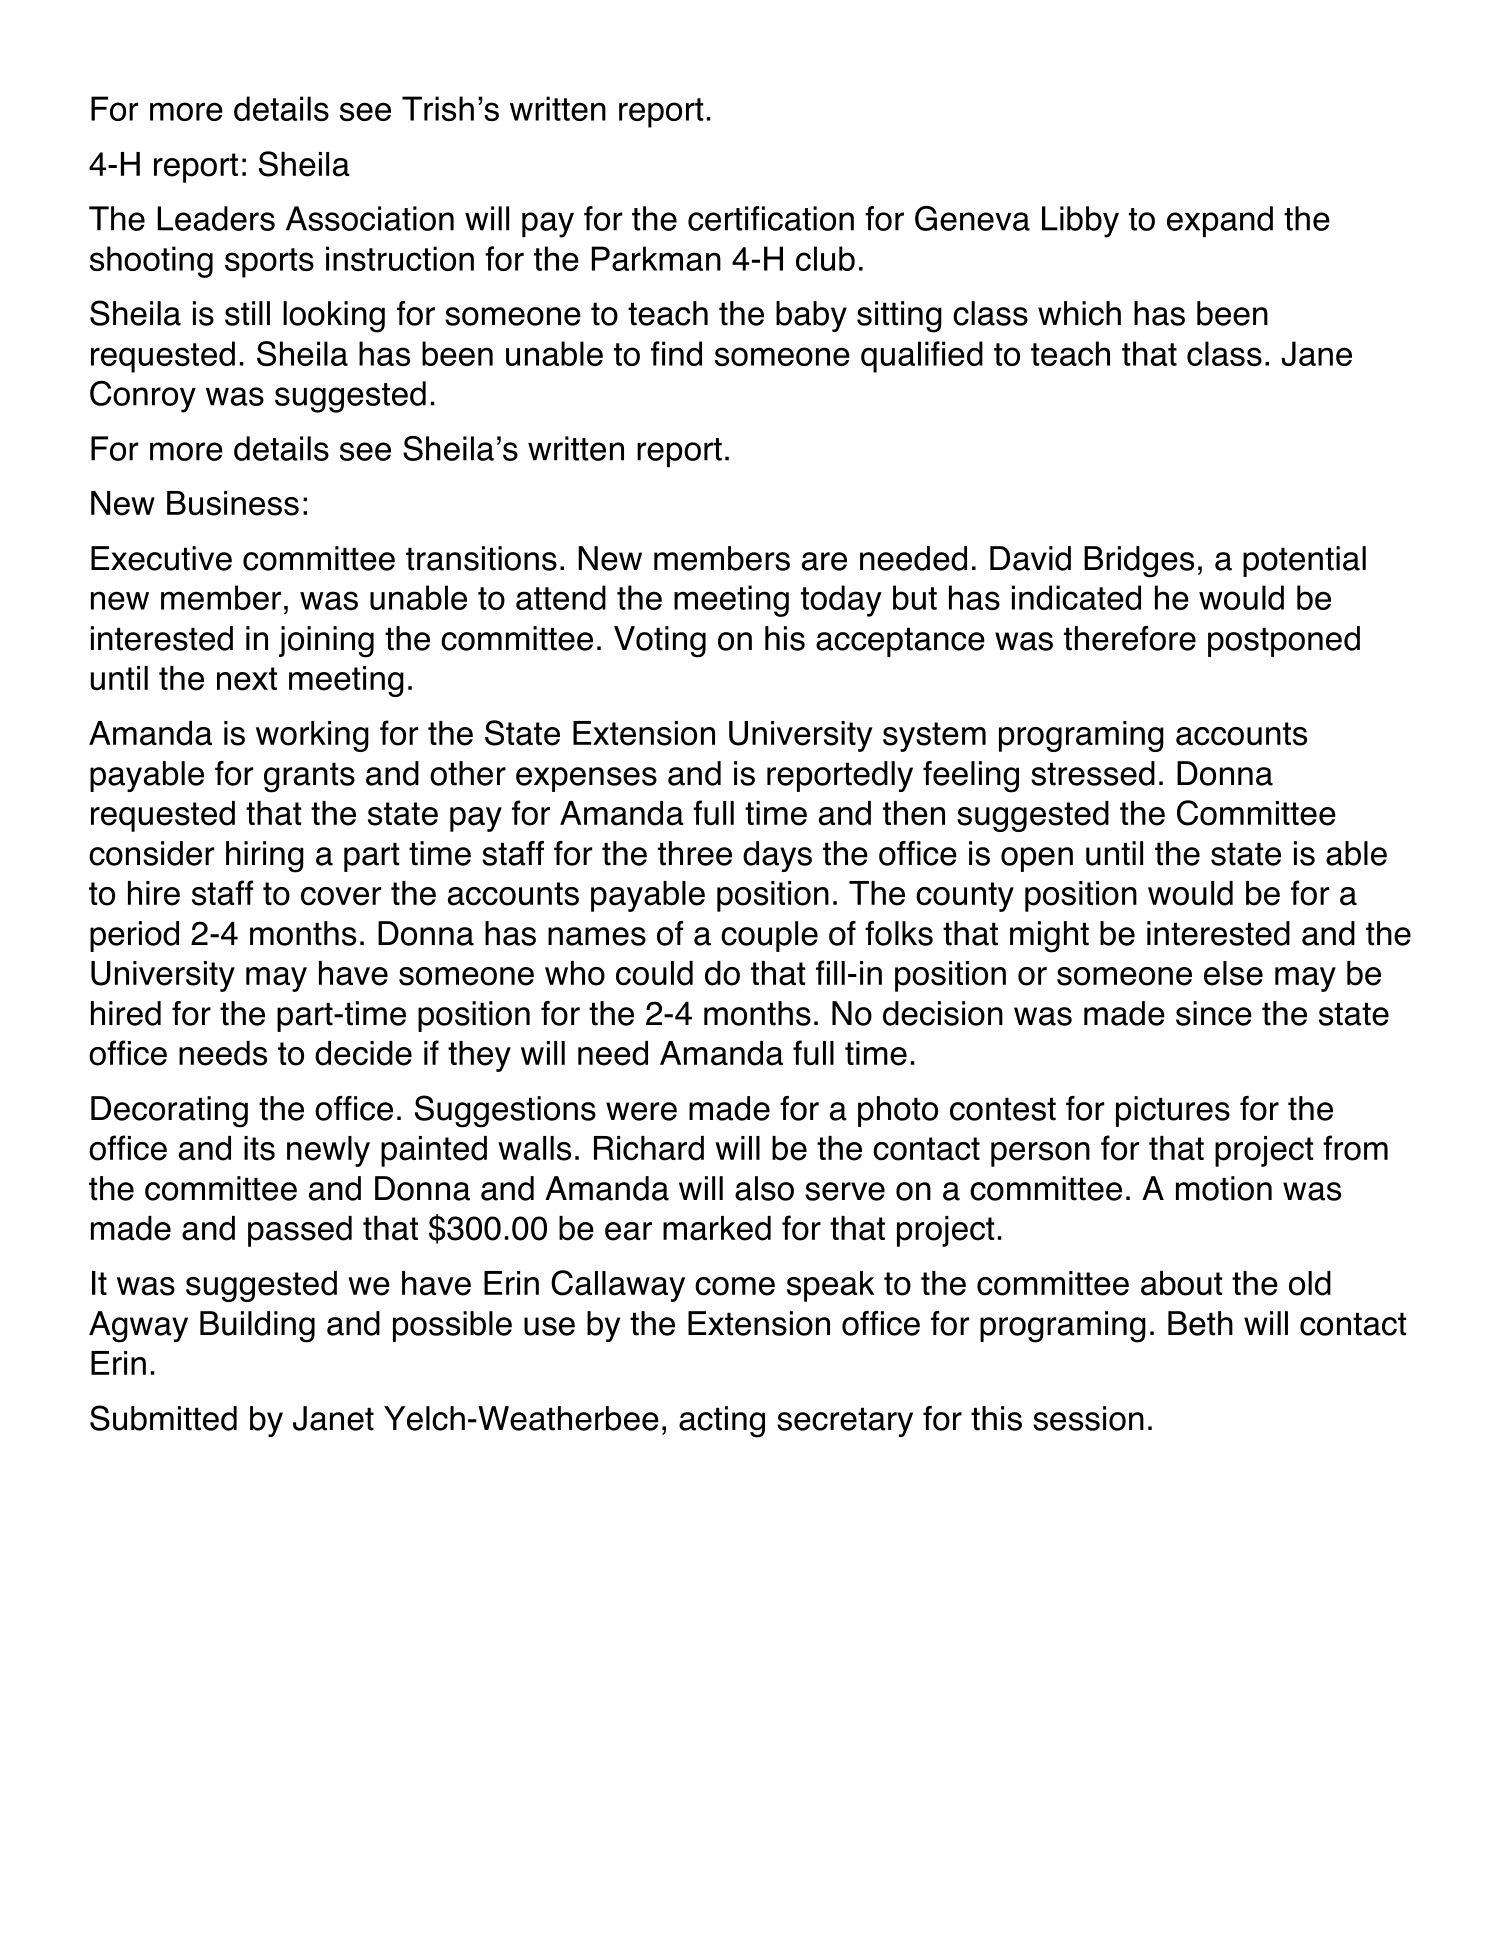  I want to click on certification, so click(771, 218).
